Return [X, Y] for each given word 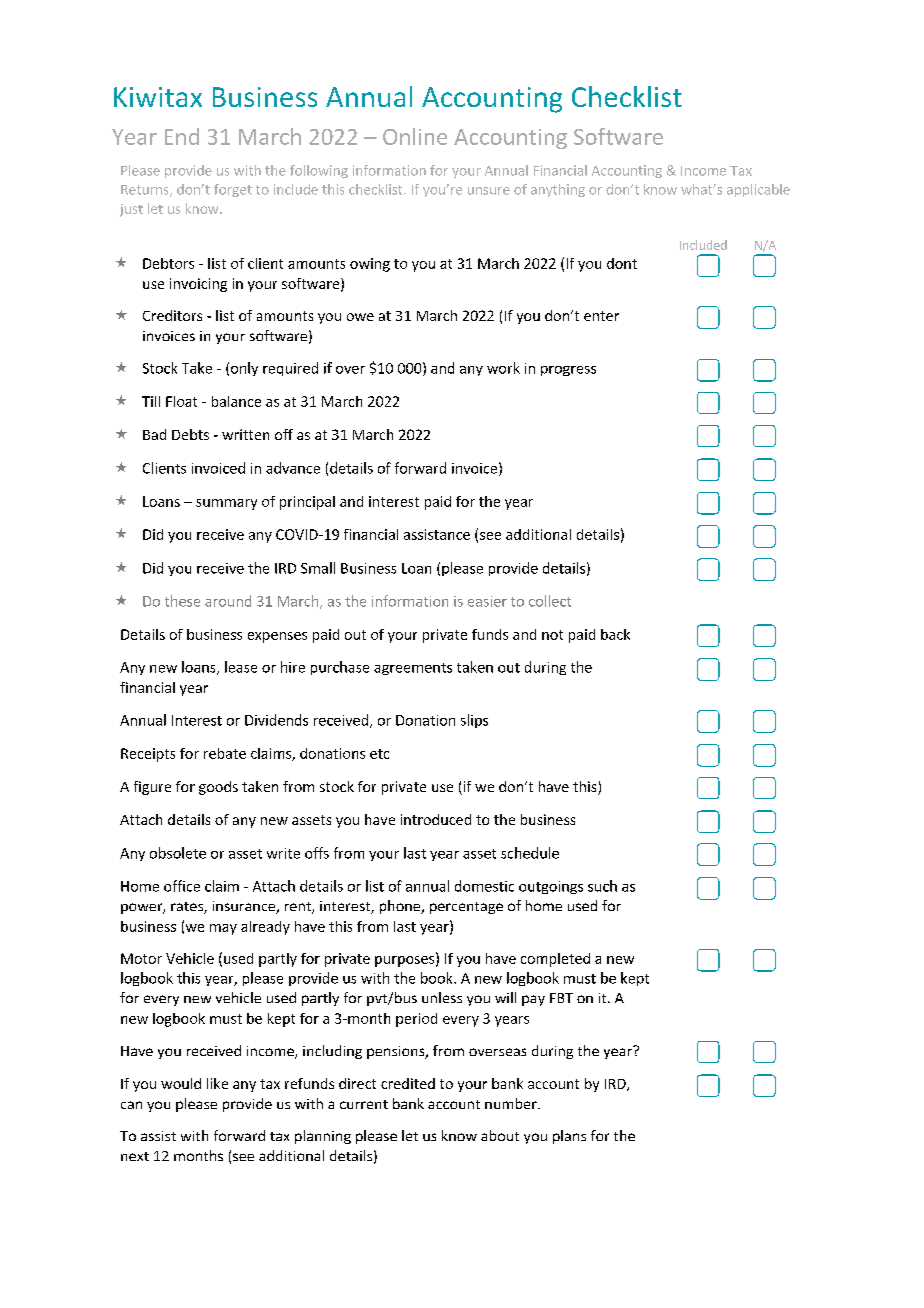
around [228, 601]
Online [415, 136]
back [615, 634]
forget [233, 190]
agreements [413, 669]
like [217, 1083]
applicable [758, 190]
